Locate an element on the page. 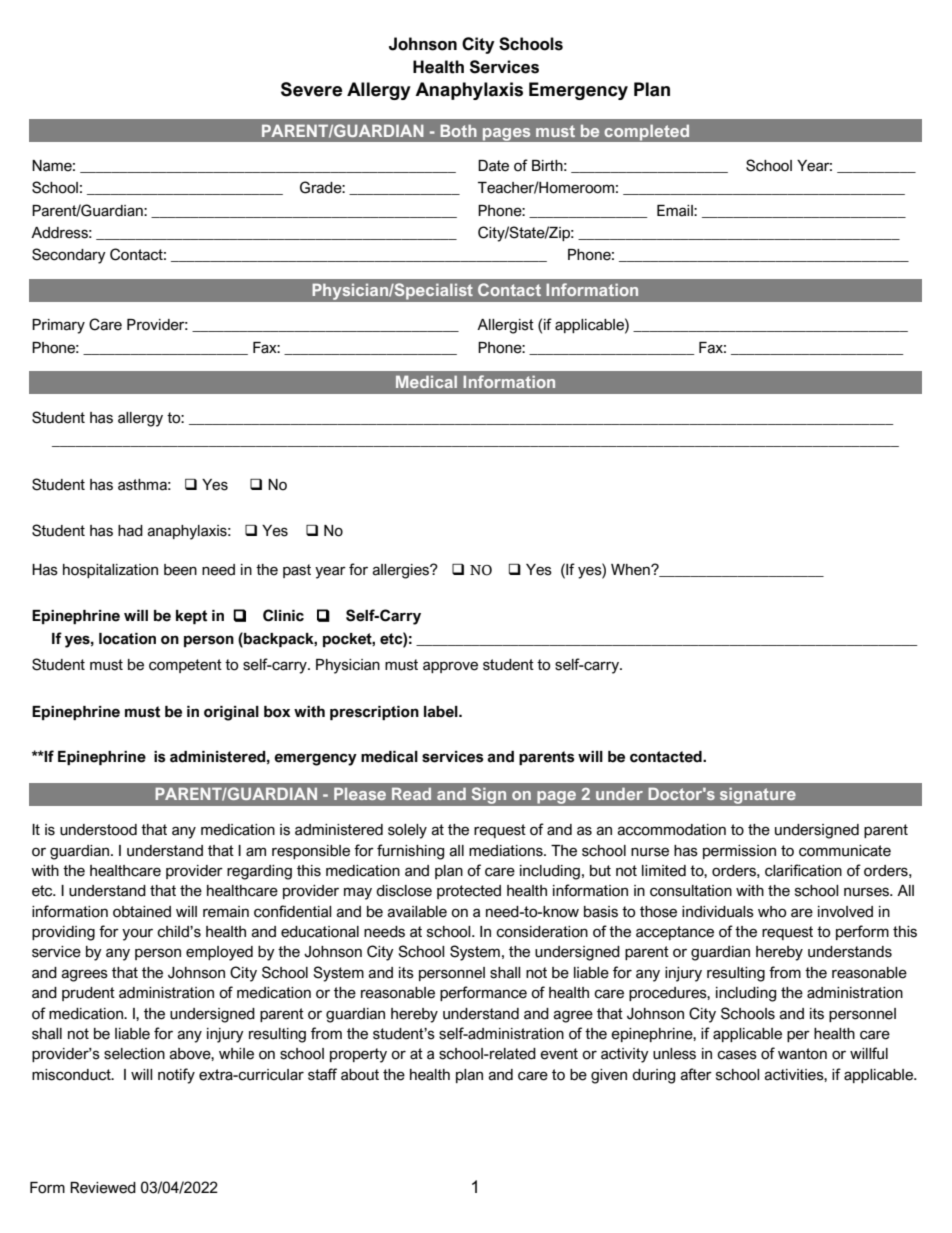 Image resolution: width=952 pixels, height=1233 pixels. accommodation is located at coordinates (671, 830).
